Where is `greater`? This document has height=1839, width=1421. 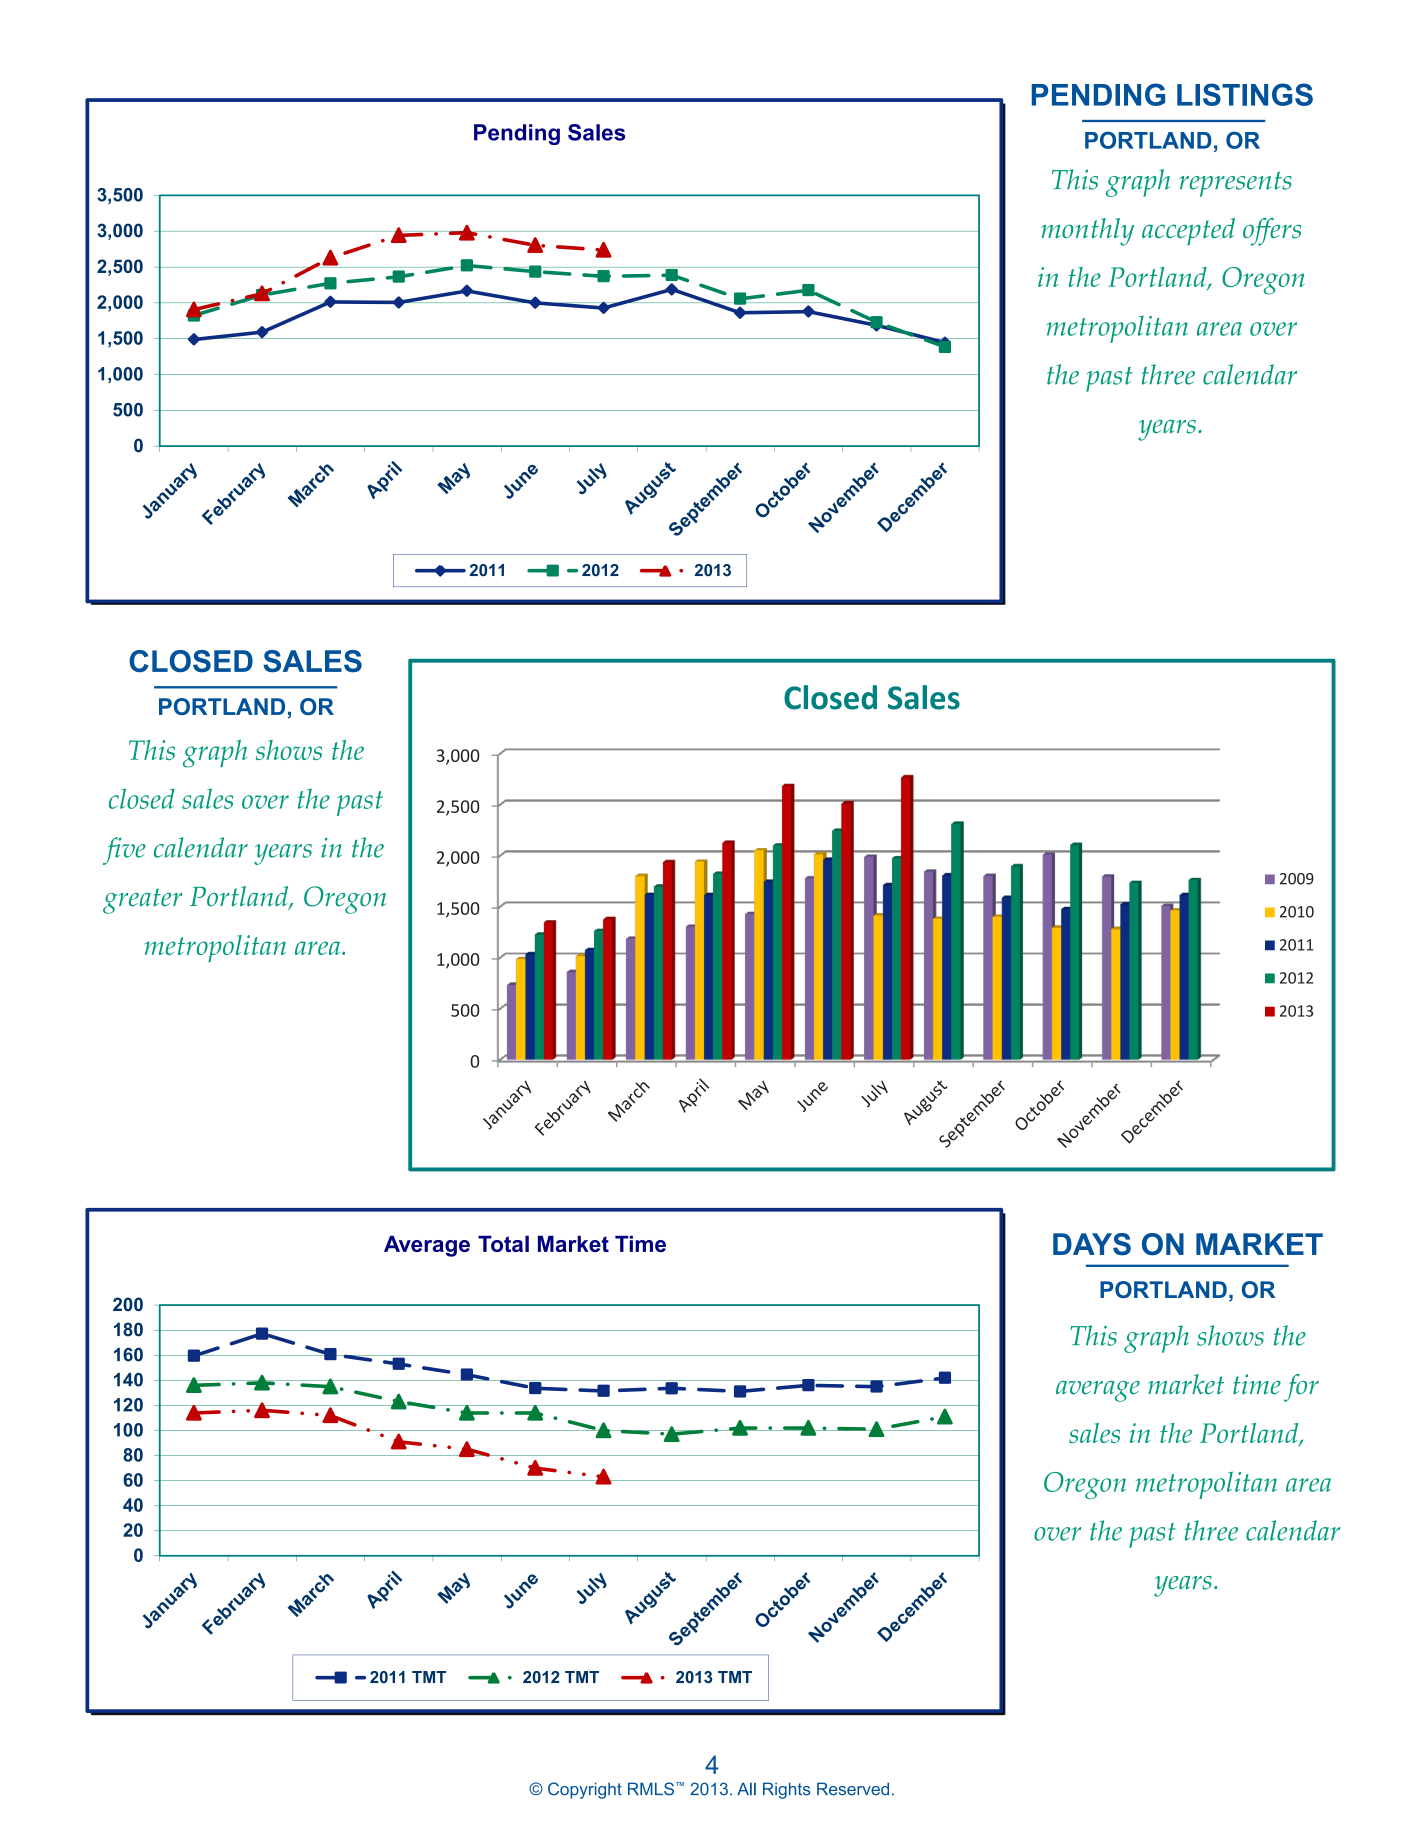
greater is located at coordinates (142, 901).
